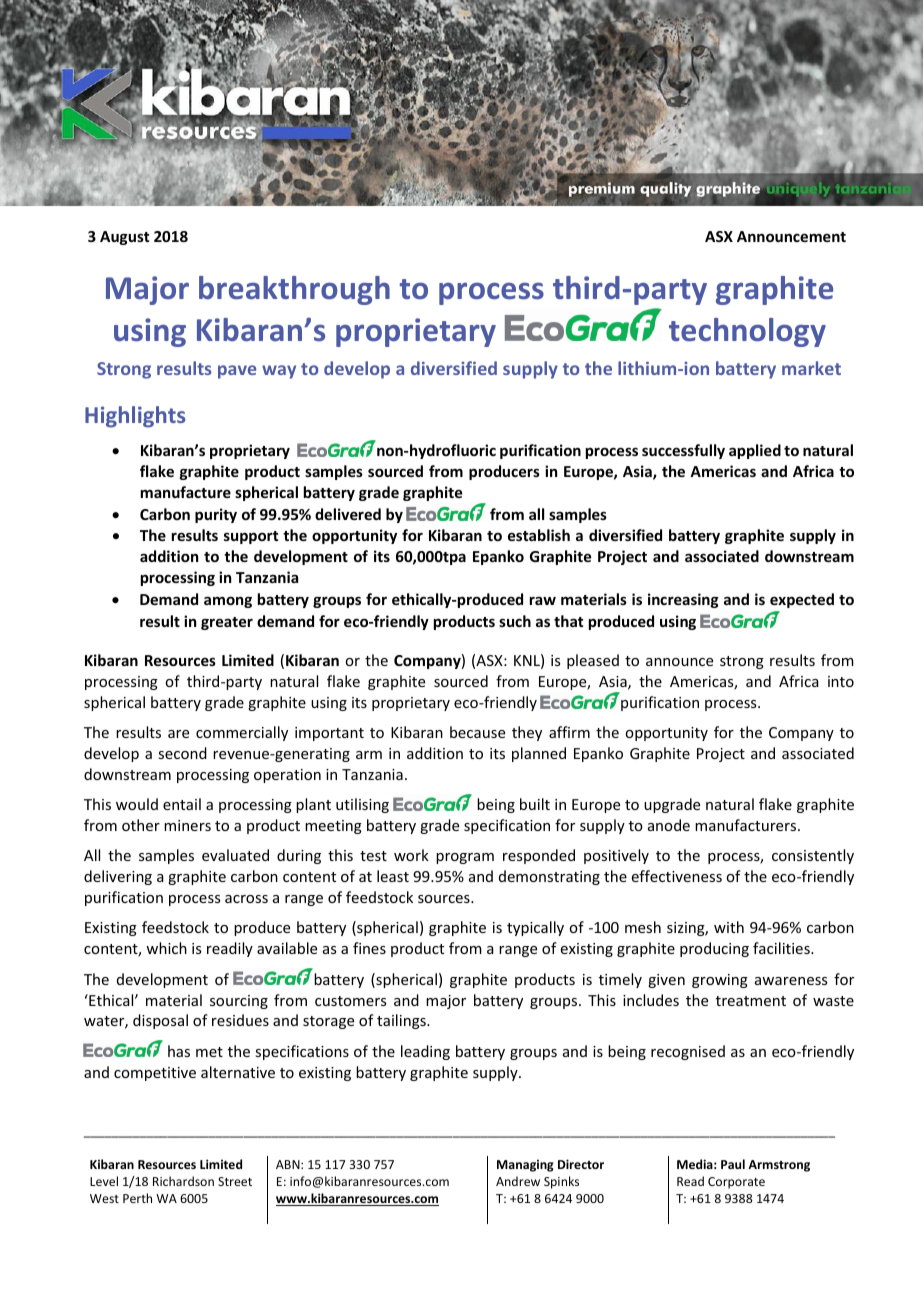 This page has width=924, height=1309. I want to click on because, so click(477, 732).
